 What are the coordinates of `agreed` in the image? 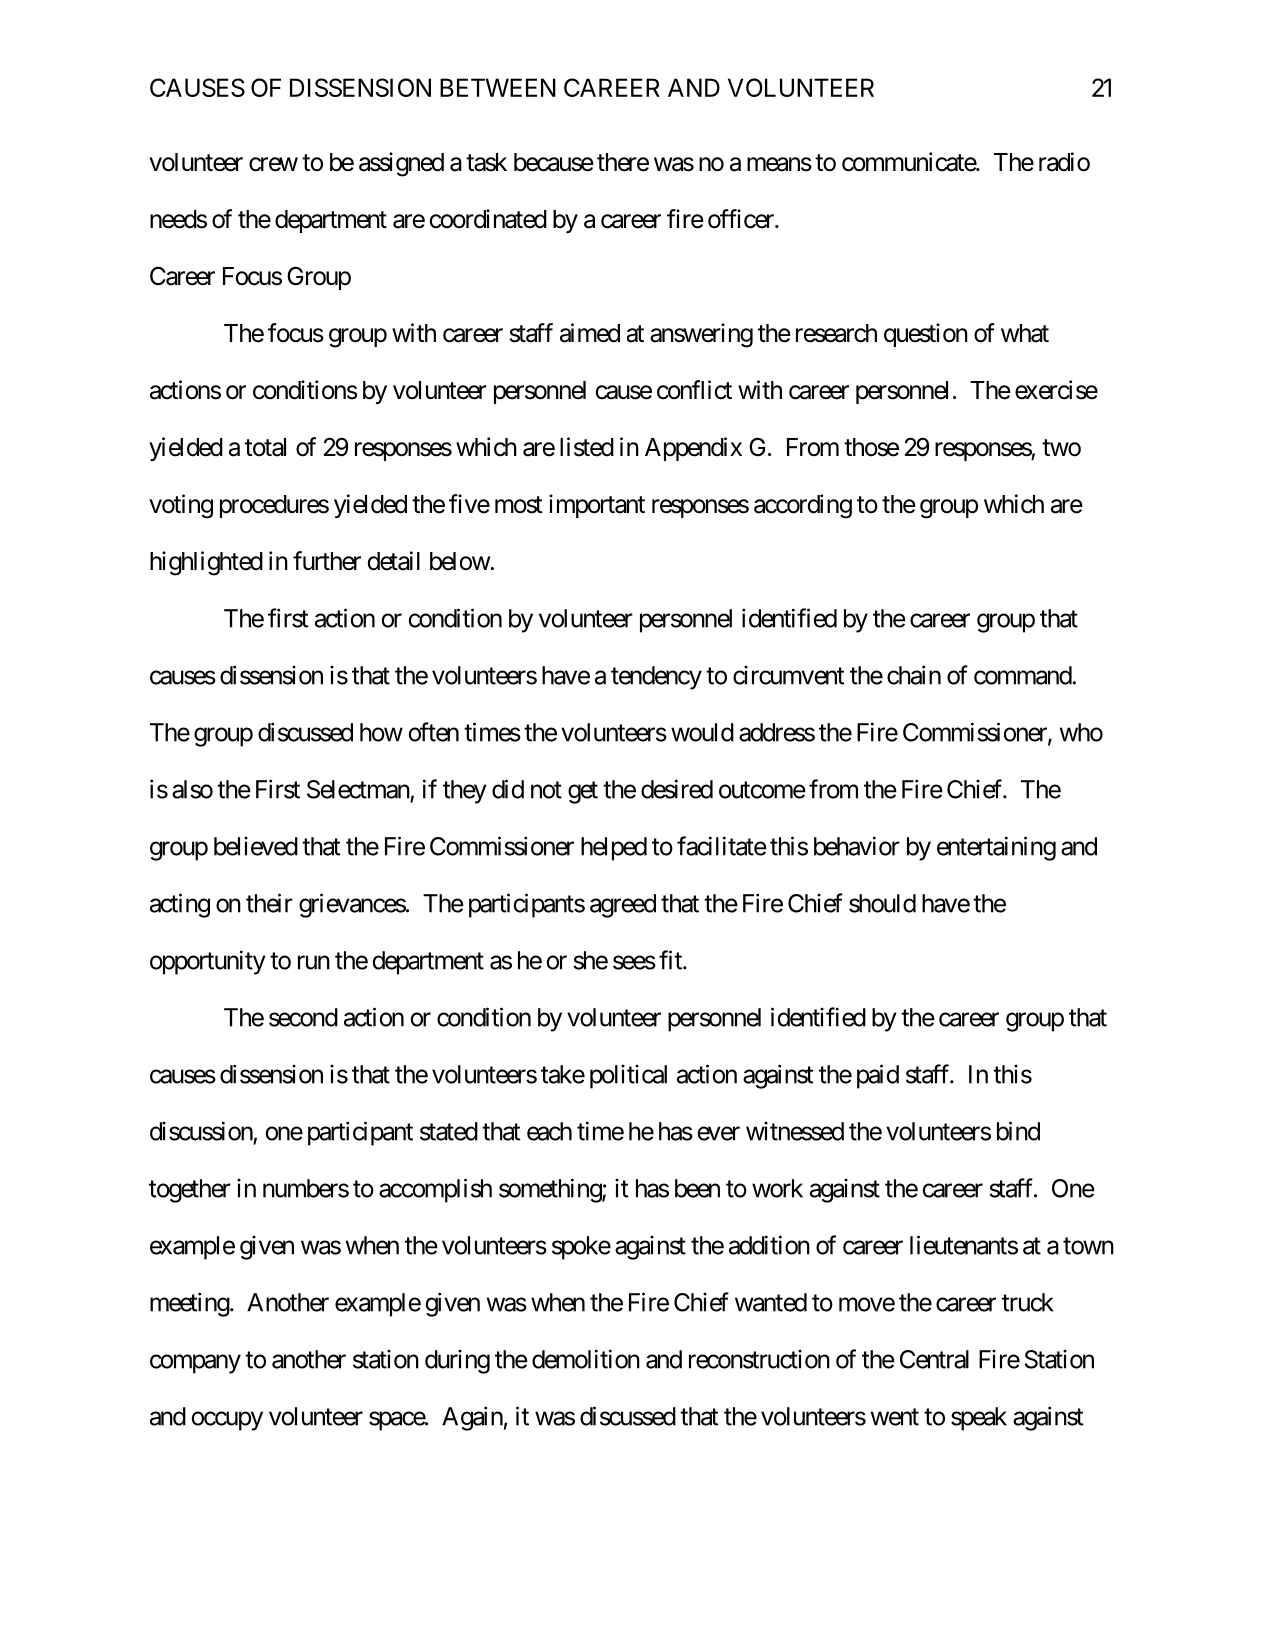 It's located at (623, 906).
